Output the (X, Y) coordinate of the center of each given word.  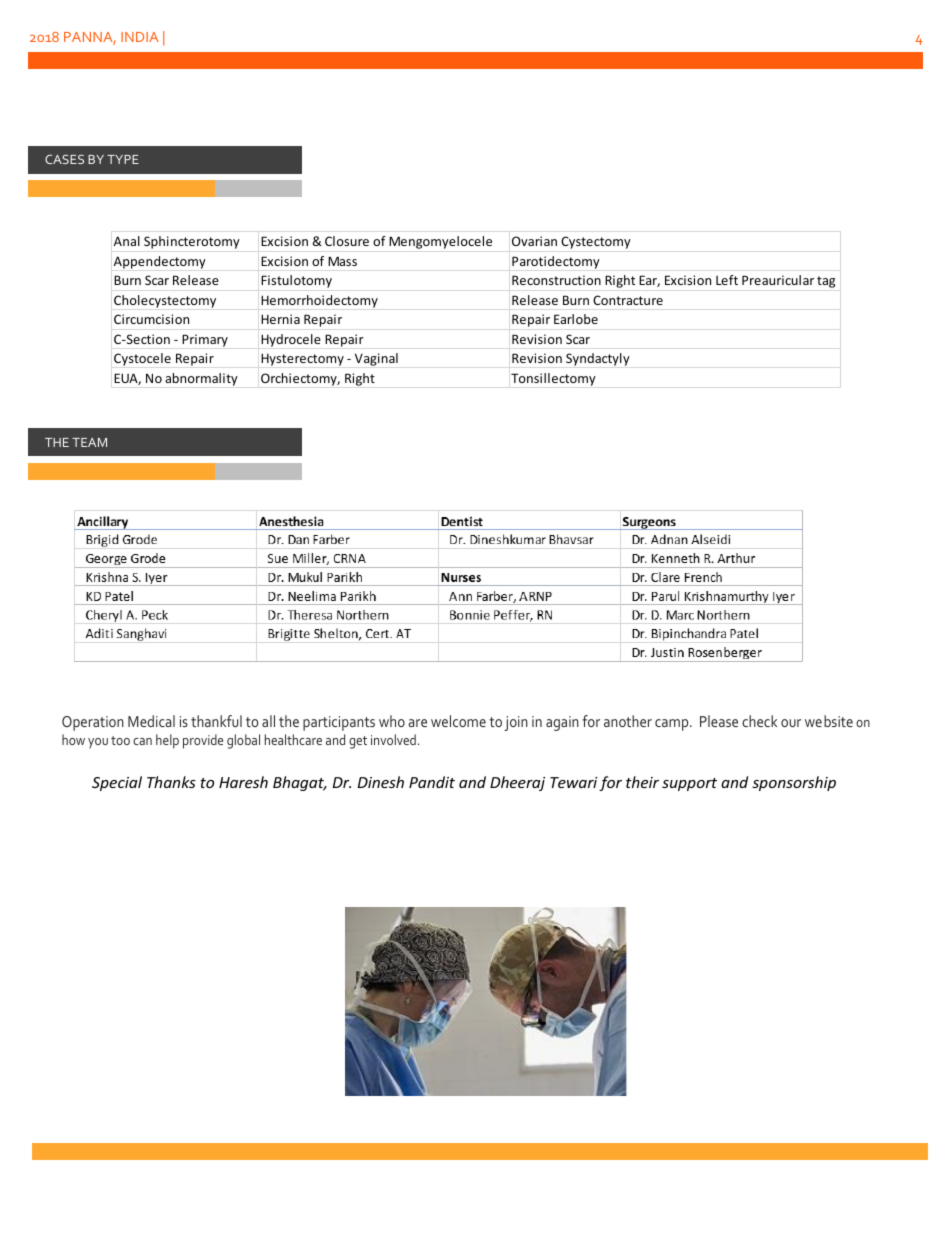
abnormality (201, 379)
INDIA (140, 37)
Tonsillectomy (553, 379)
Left (727, 280)
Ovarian (534, 241)
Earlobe (576, 319)
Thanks (171, 782)
